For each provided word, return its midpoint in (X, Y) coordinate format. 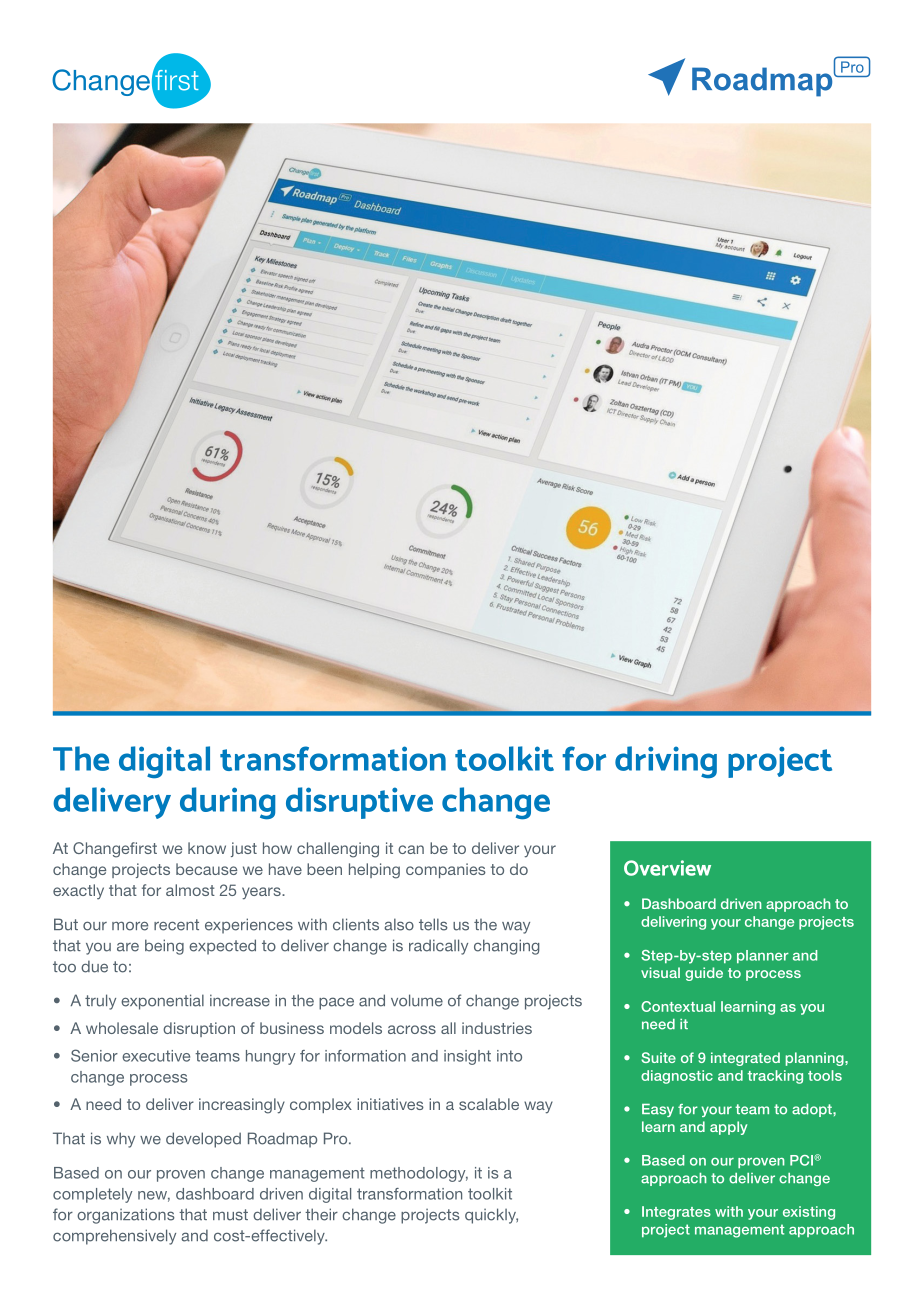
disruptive (359, 803)
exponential (162, 1002)
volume (417, 1000)
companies (446, 870)
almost (190, 890)
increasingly (242, 1106)
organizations (126, 1216)
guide (704, 974)
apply (728, 1128)
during (227, 803)
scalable (489, 1104)
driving (666, 762)
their (321, 1214)
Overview (667, 868)
